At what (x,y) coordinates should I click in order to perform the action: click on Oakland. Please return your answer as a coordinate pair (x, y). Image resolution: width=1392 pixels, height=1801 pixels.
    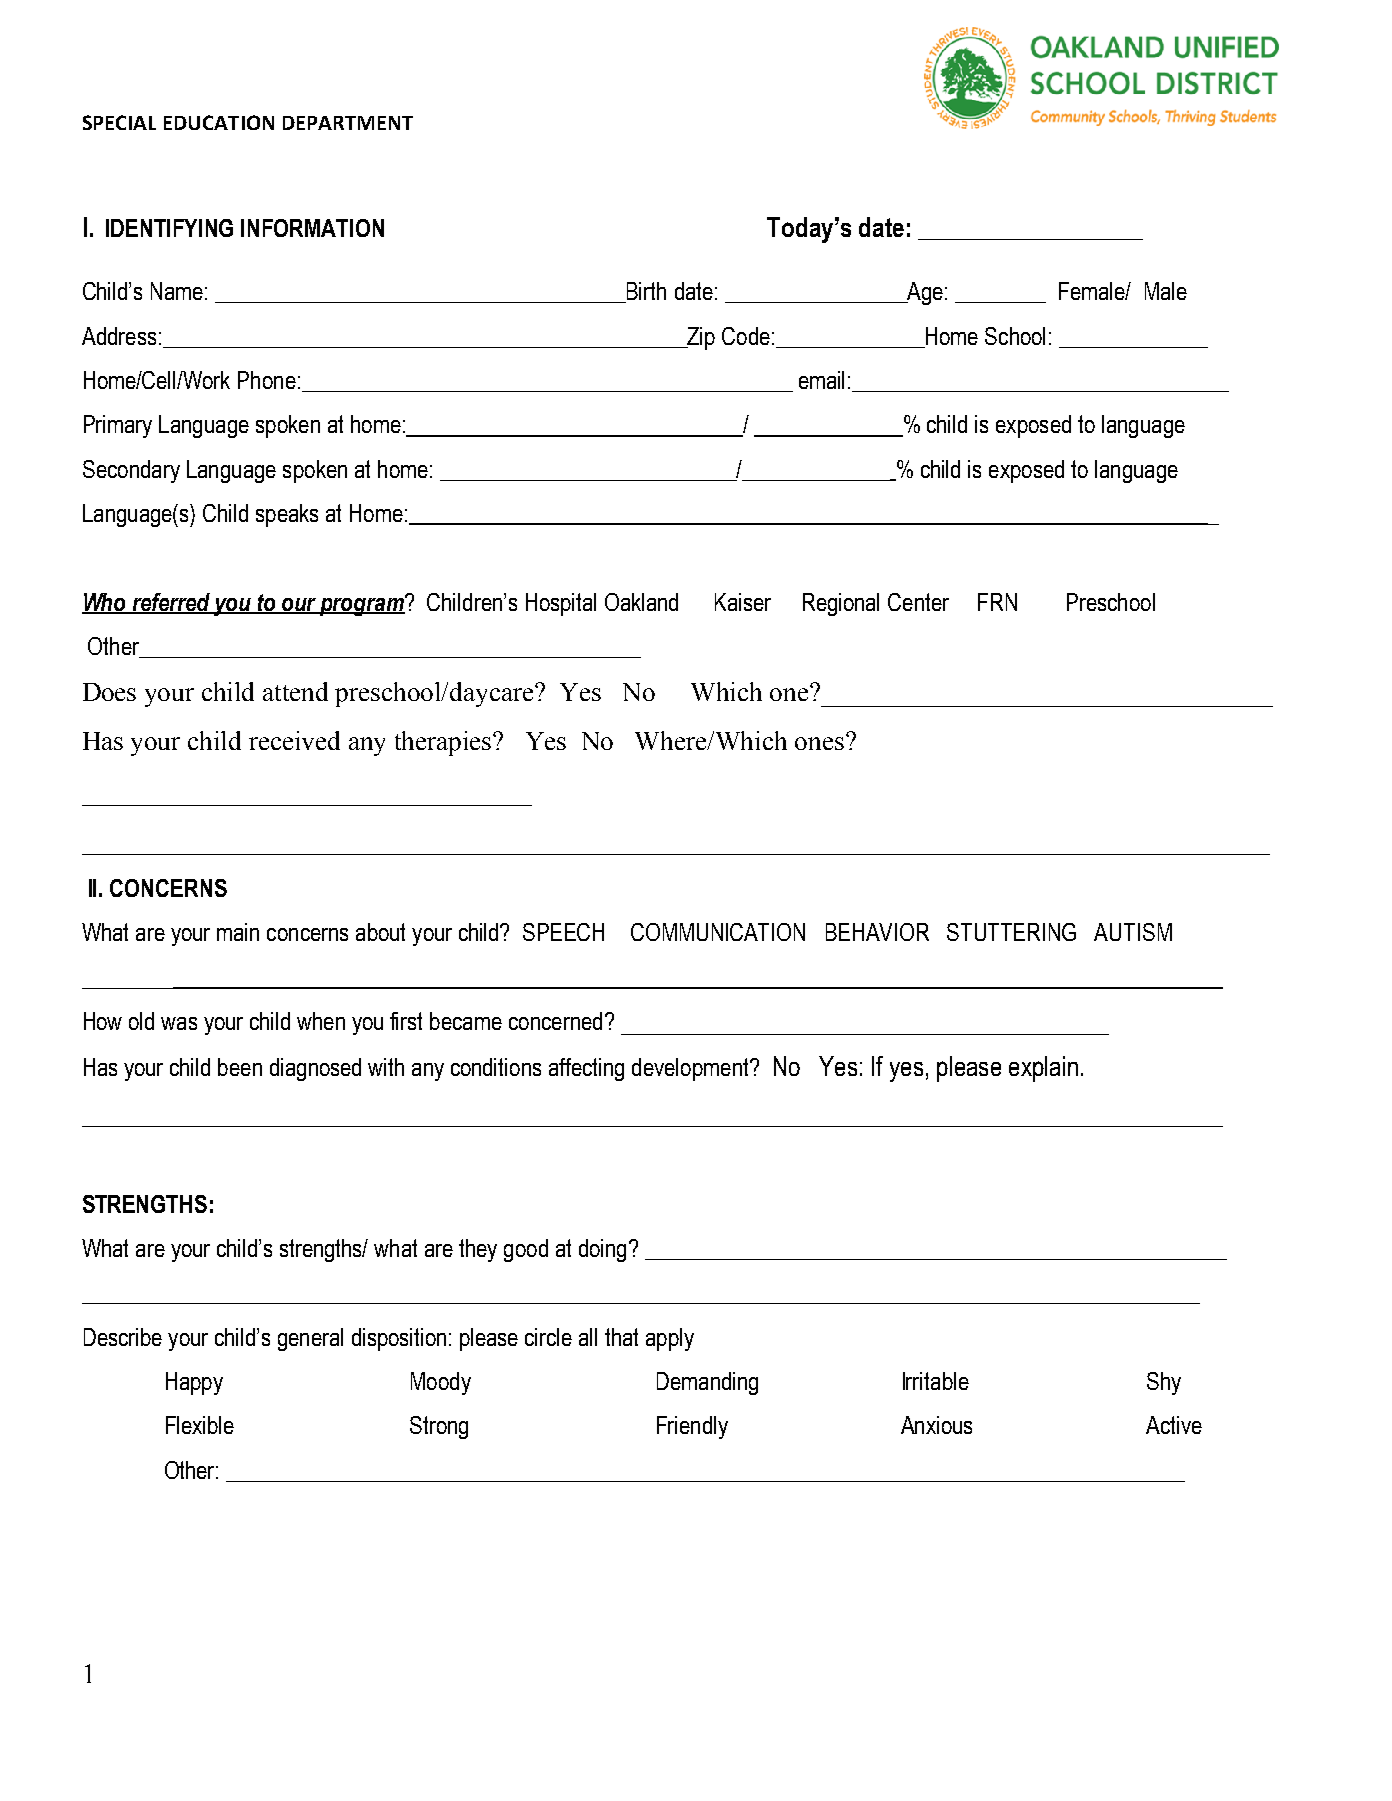
    Looking at the image, I should click on (641, 602).
